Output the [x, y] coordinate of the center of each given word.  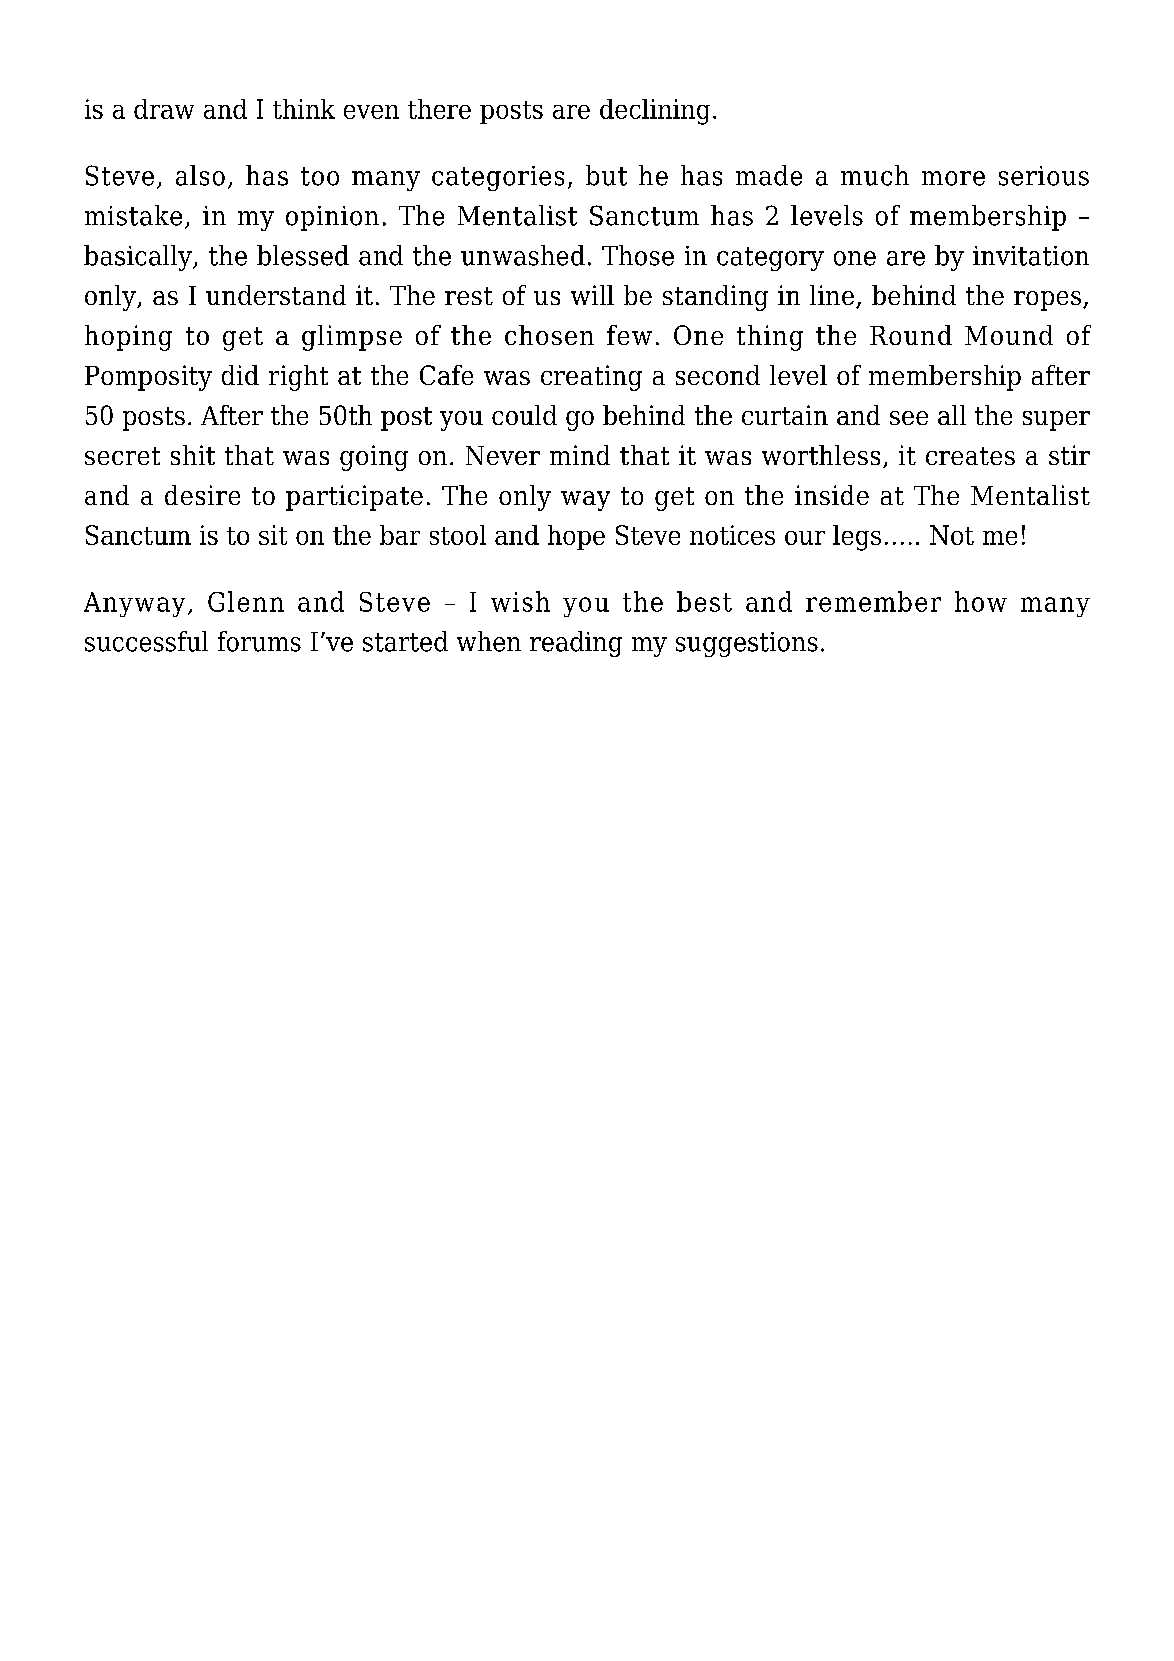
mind [580, 455]
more [953, 178]
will [592, 295]
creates [970, 456]
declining [655, 112]
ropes [1049, 301]
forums [259, 641]
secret [122, 456]
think [304, 109]
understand [276, 295]
